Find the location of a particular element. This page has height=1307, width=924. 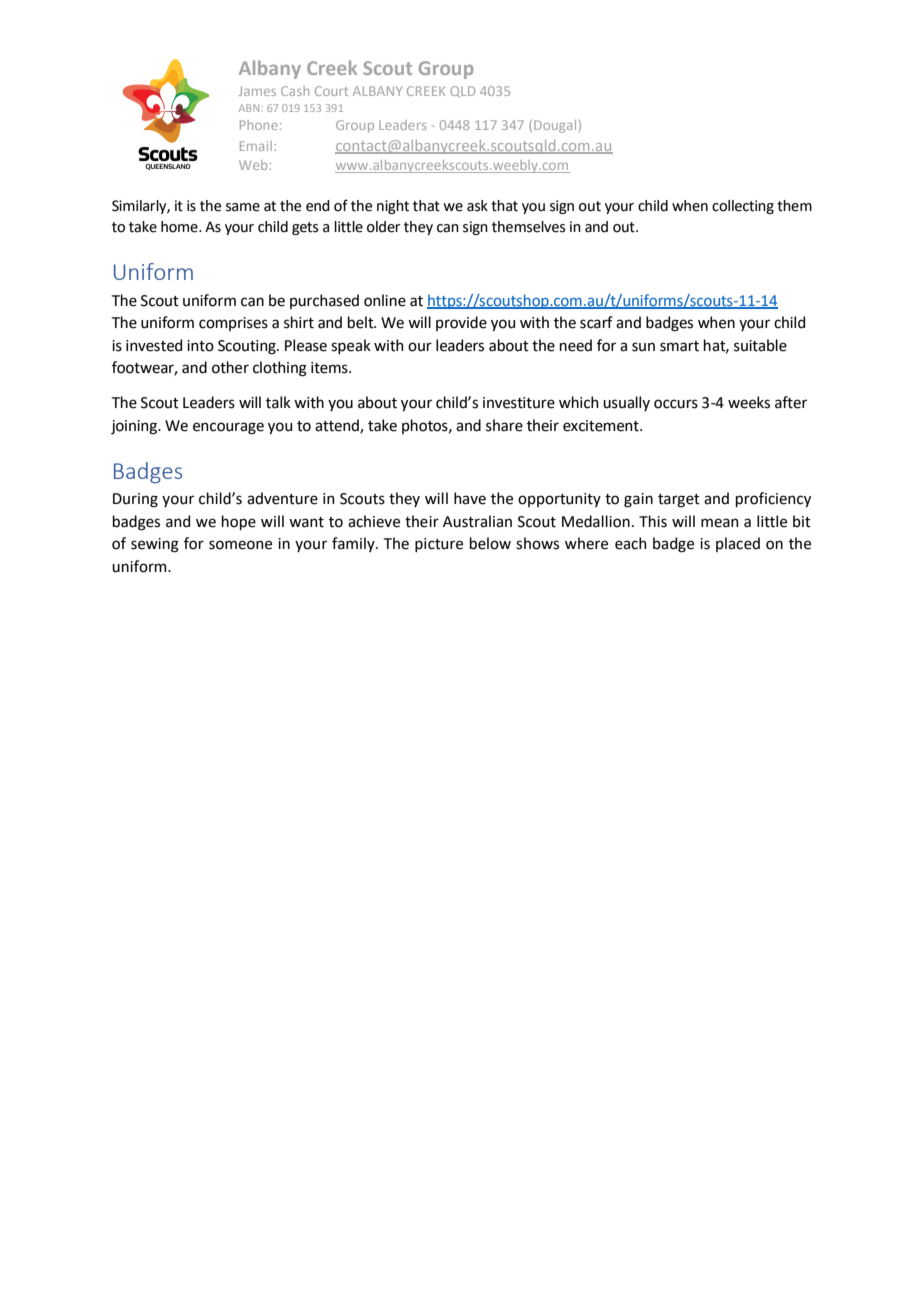

suitable is located at coordinates (760, 345).
